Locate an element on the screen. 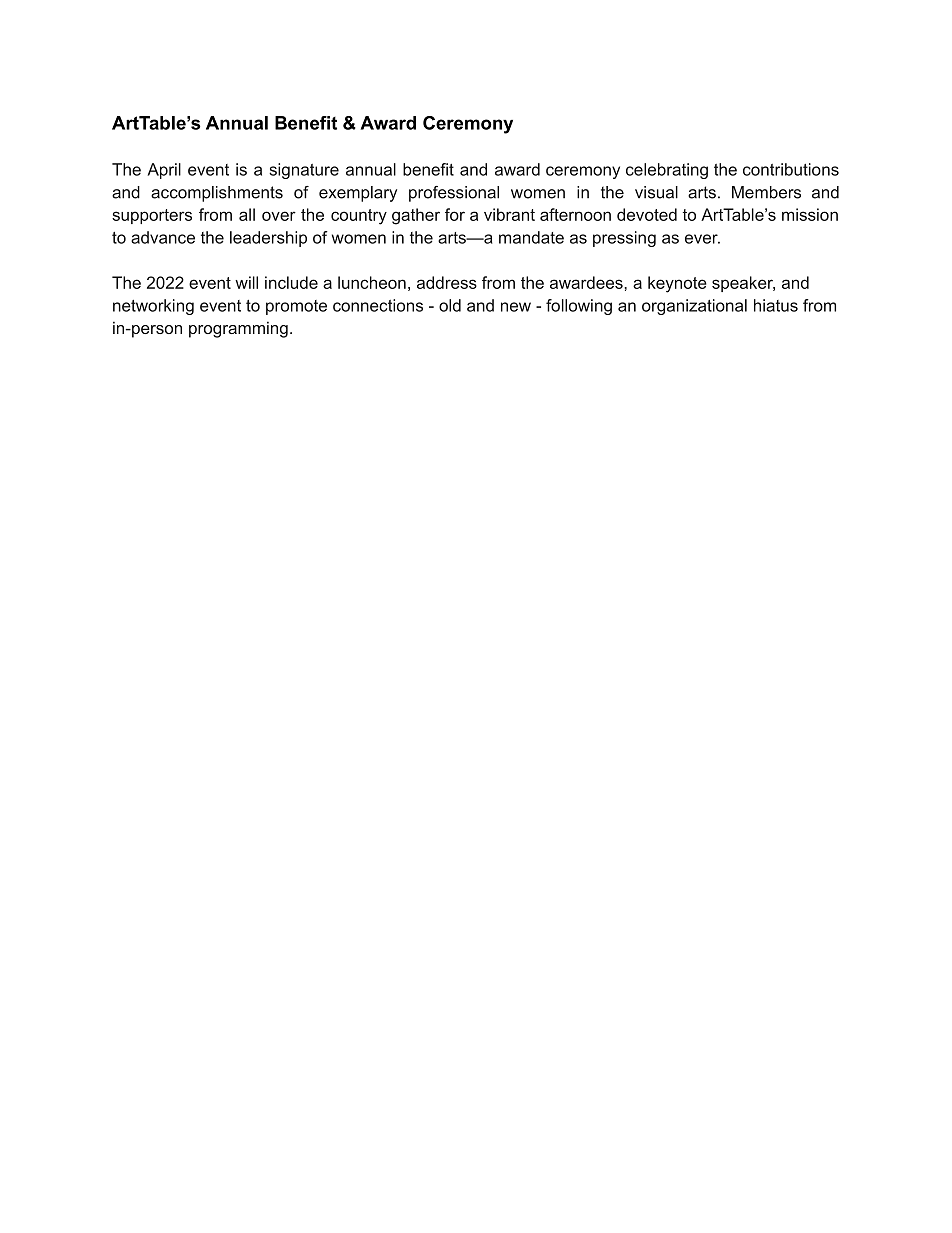 The width and height of the screenshot is (952, 1233). leadership is located at coordinates (268, 239).
